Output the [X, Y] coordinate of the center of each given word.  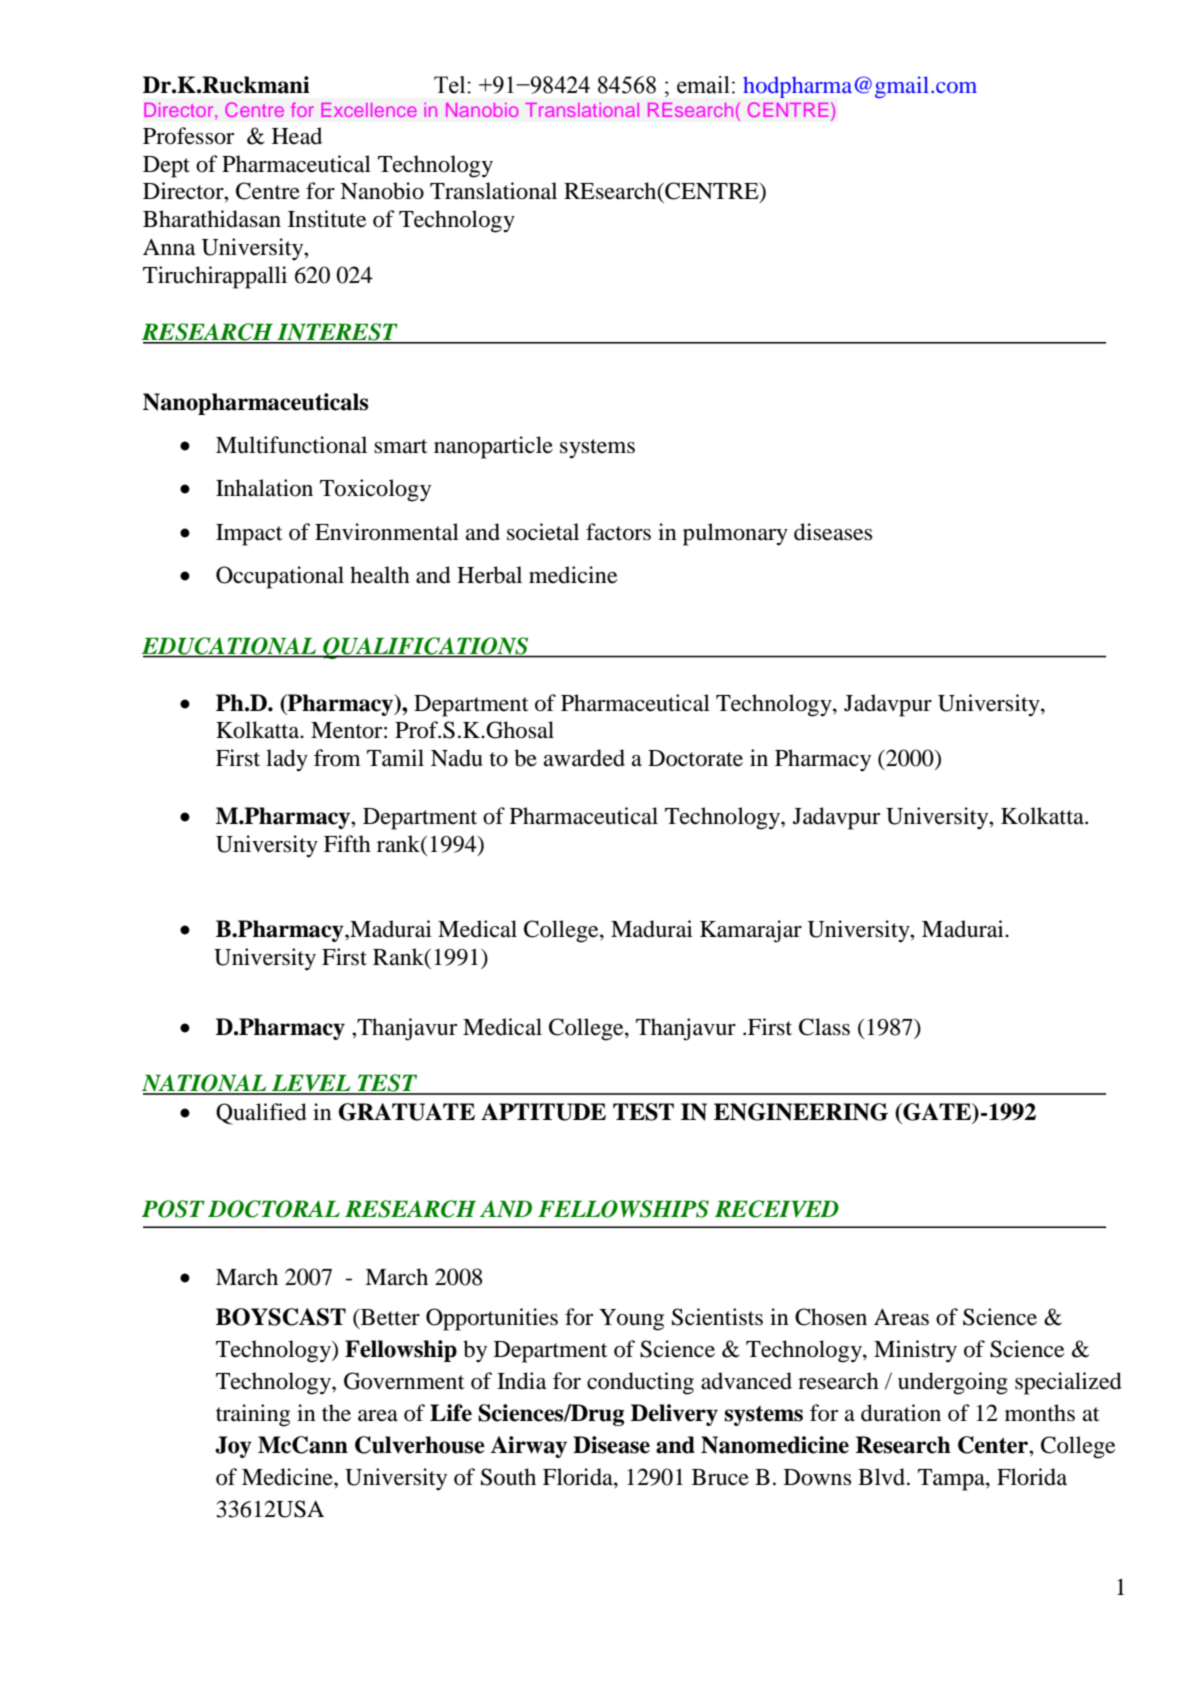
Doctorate [695, 758]
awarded [584, 758]
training [253, 1415]
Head [297, 136]
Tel [451, 85]
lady [287, 760]
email [703, 85]
